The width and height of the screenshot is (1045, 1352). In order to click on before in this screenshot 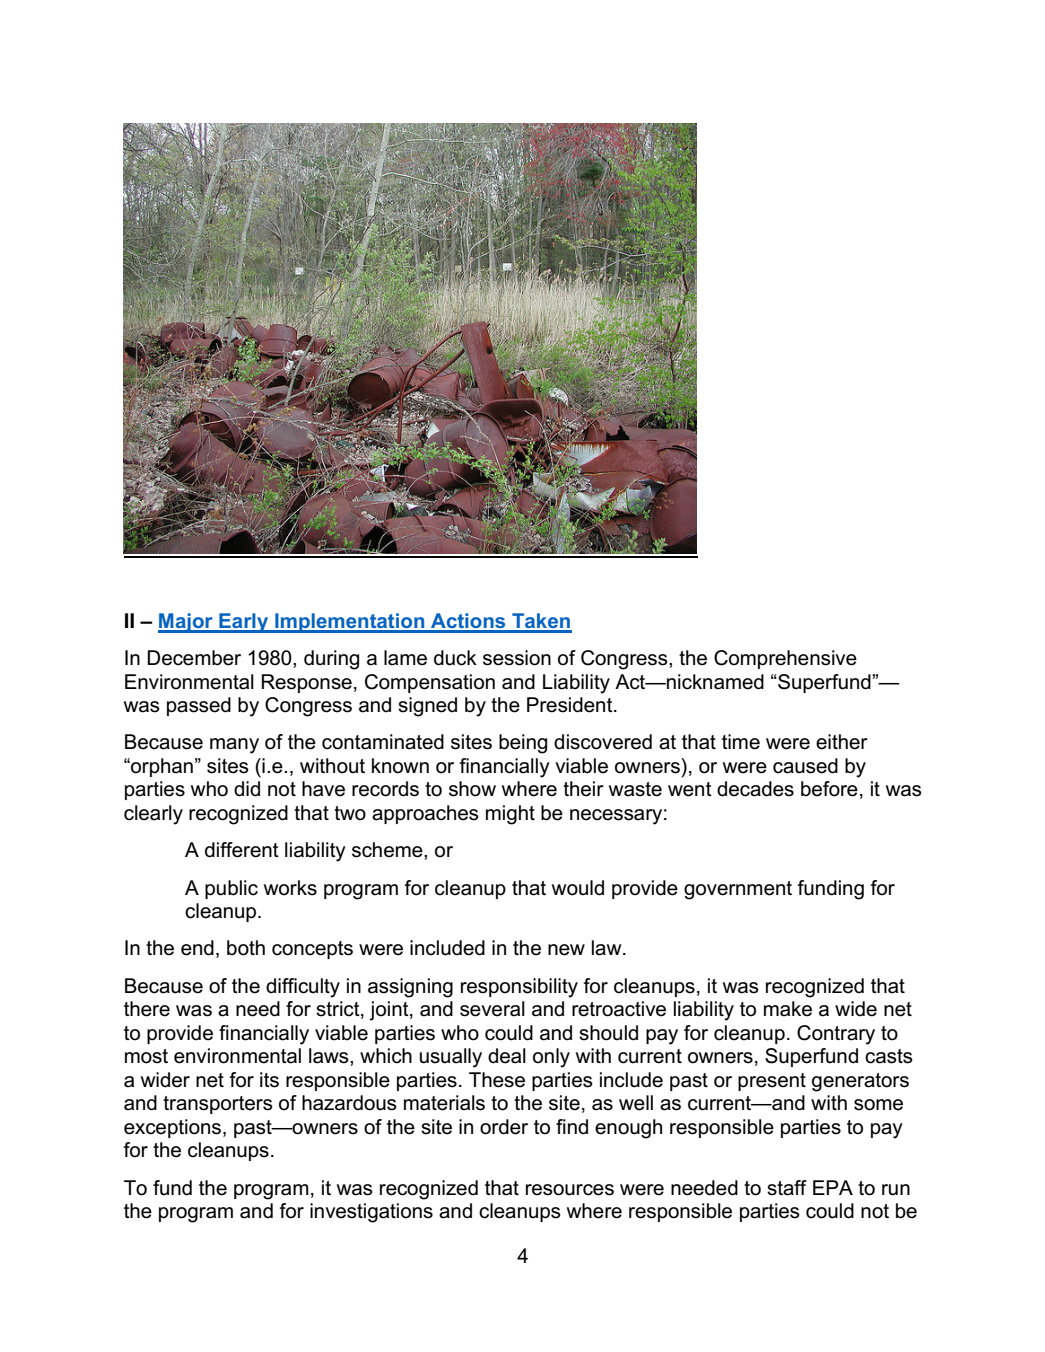, I will do `click(829, 789)`.
